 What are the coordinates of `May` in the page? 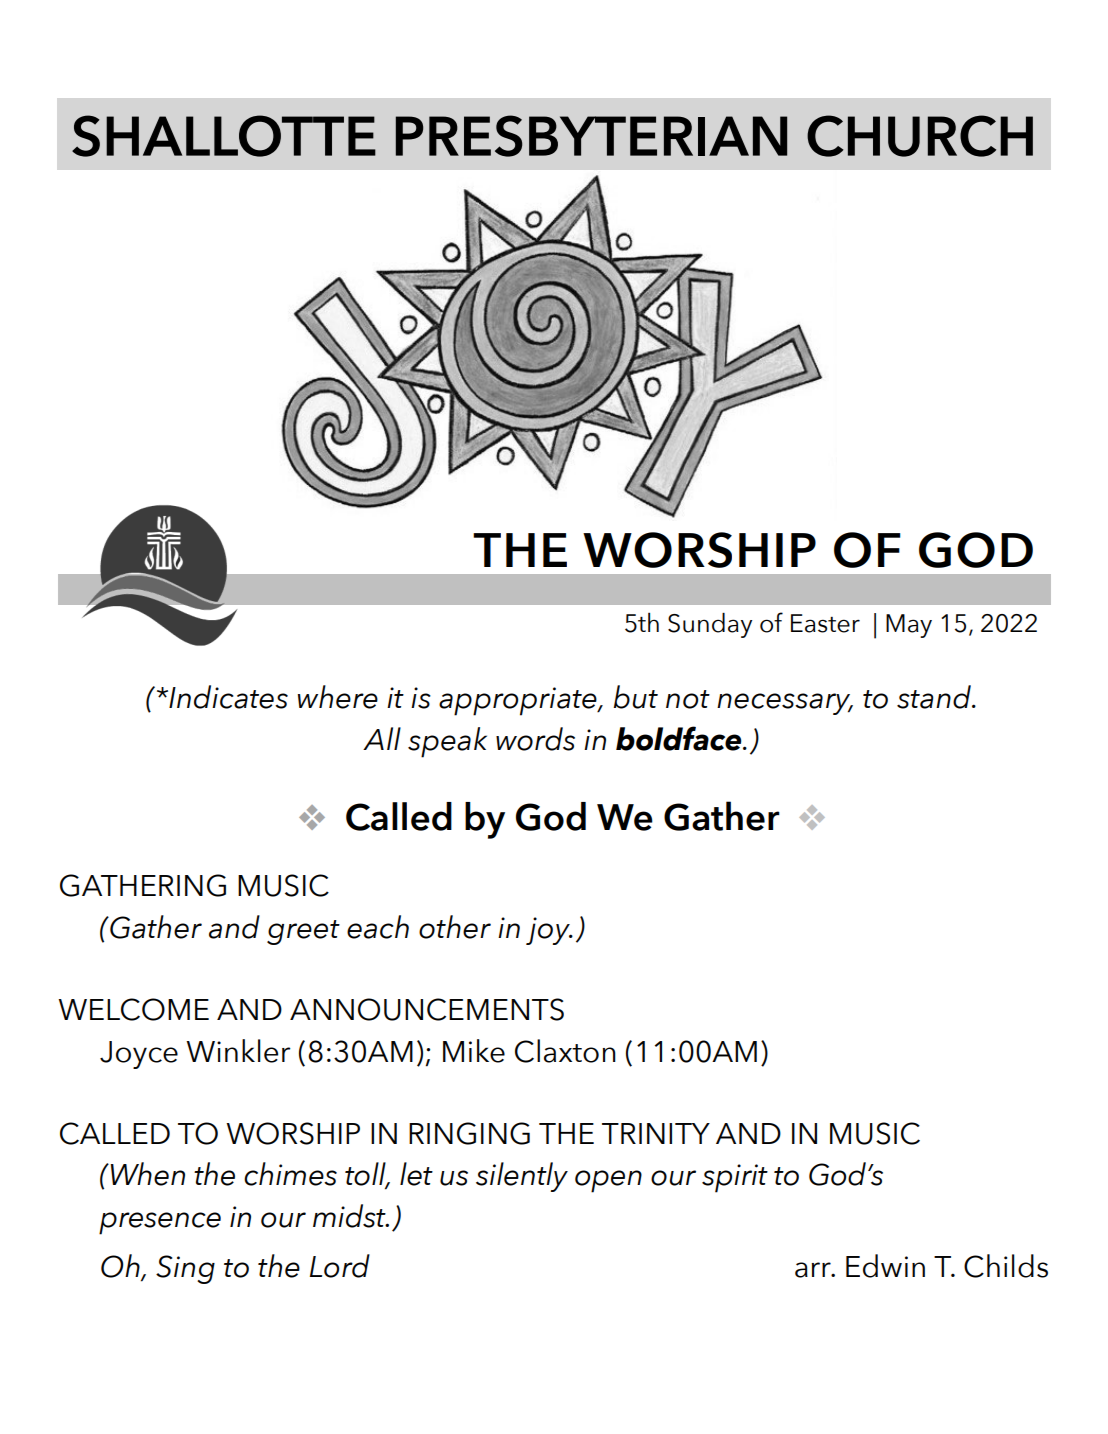 It's located at (909, 626).
